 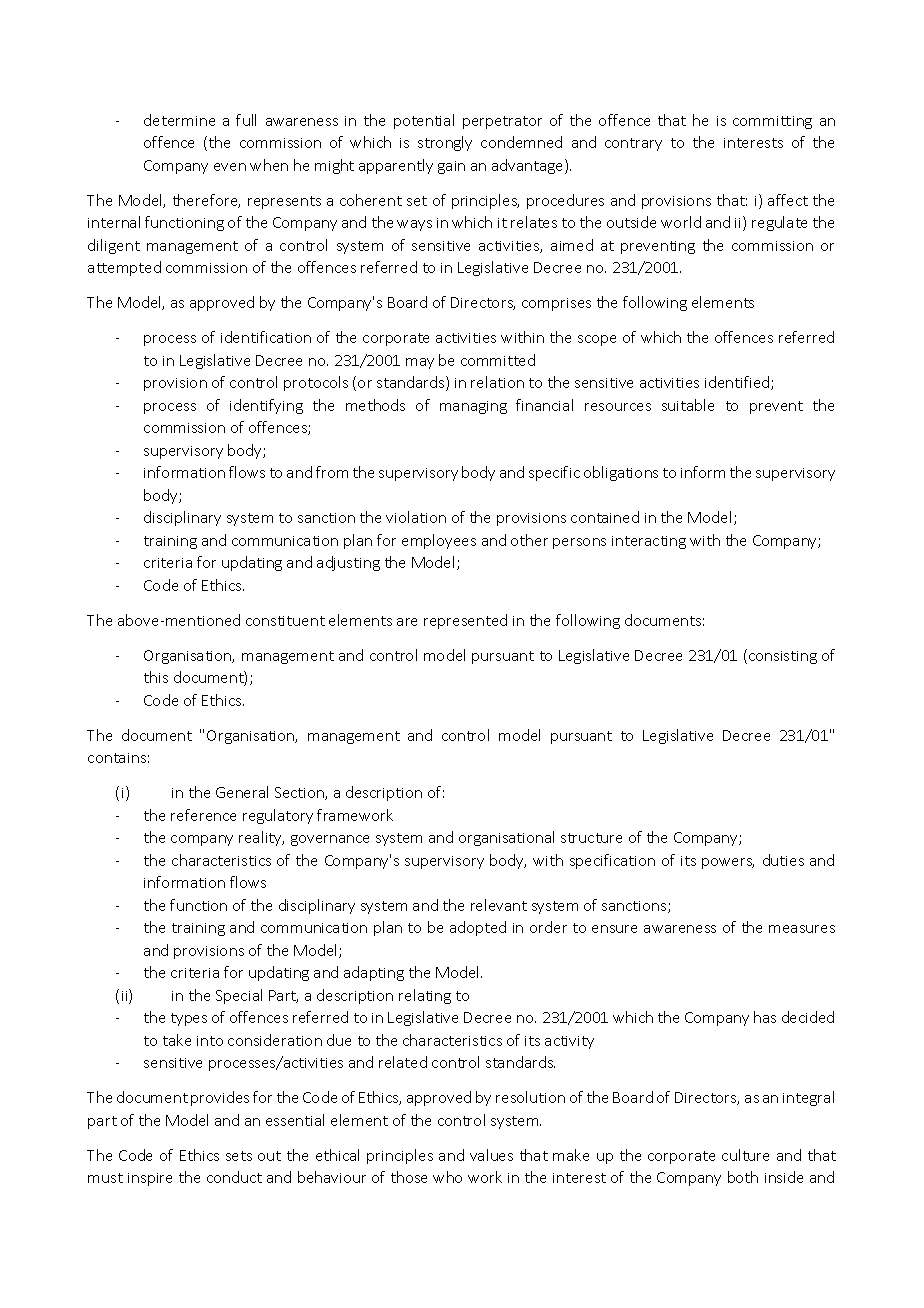 I want to click on this, so click(x=156, y=677).
